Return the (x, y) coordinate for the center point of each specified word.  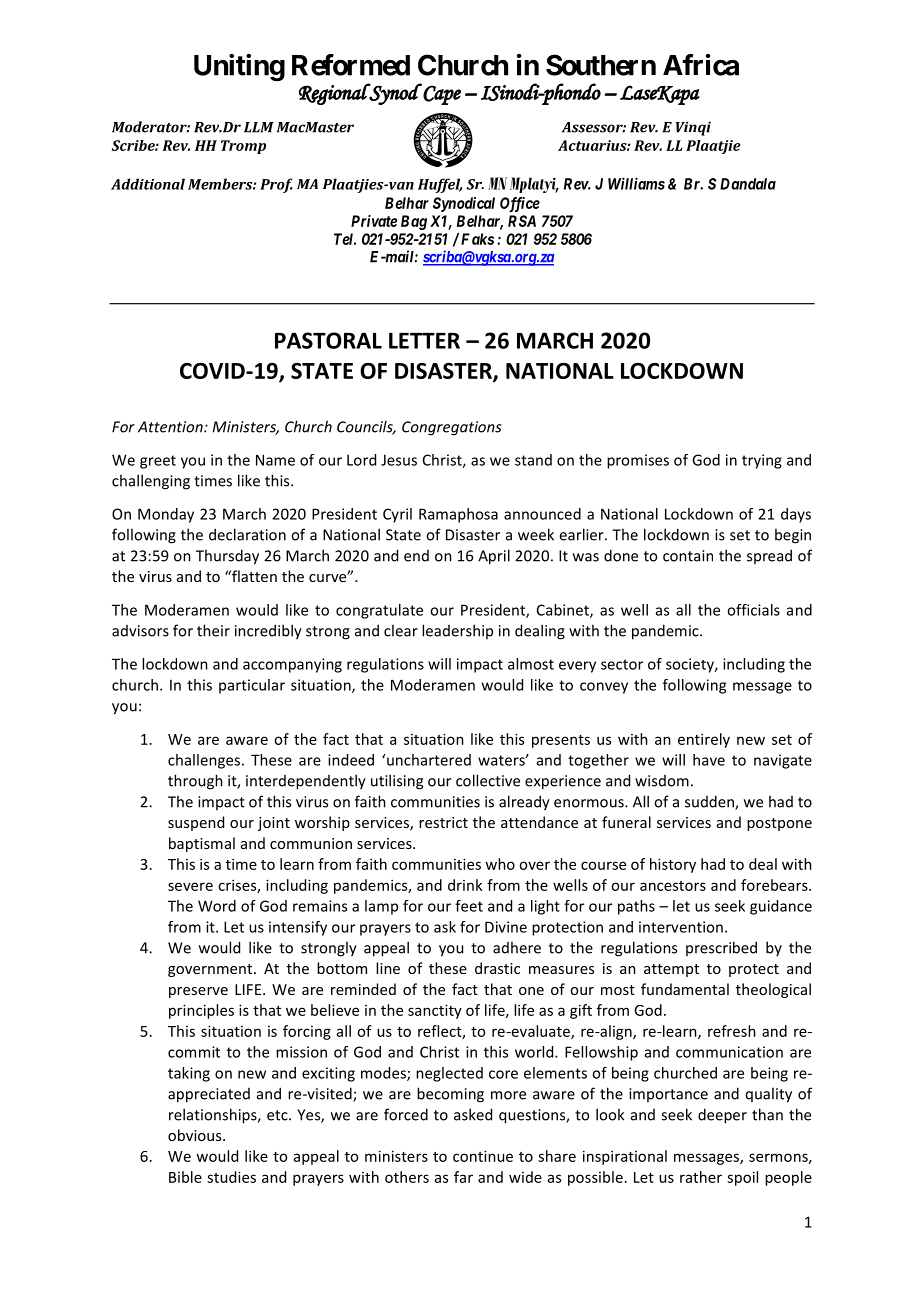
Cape (442, 95)
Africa (701, 65)
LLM (259, 127)
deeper (722, 1116)
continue (483, 1156)
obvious (196, 1135)
